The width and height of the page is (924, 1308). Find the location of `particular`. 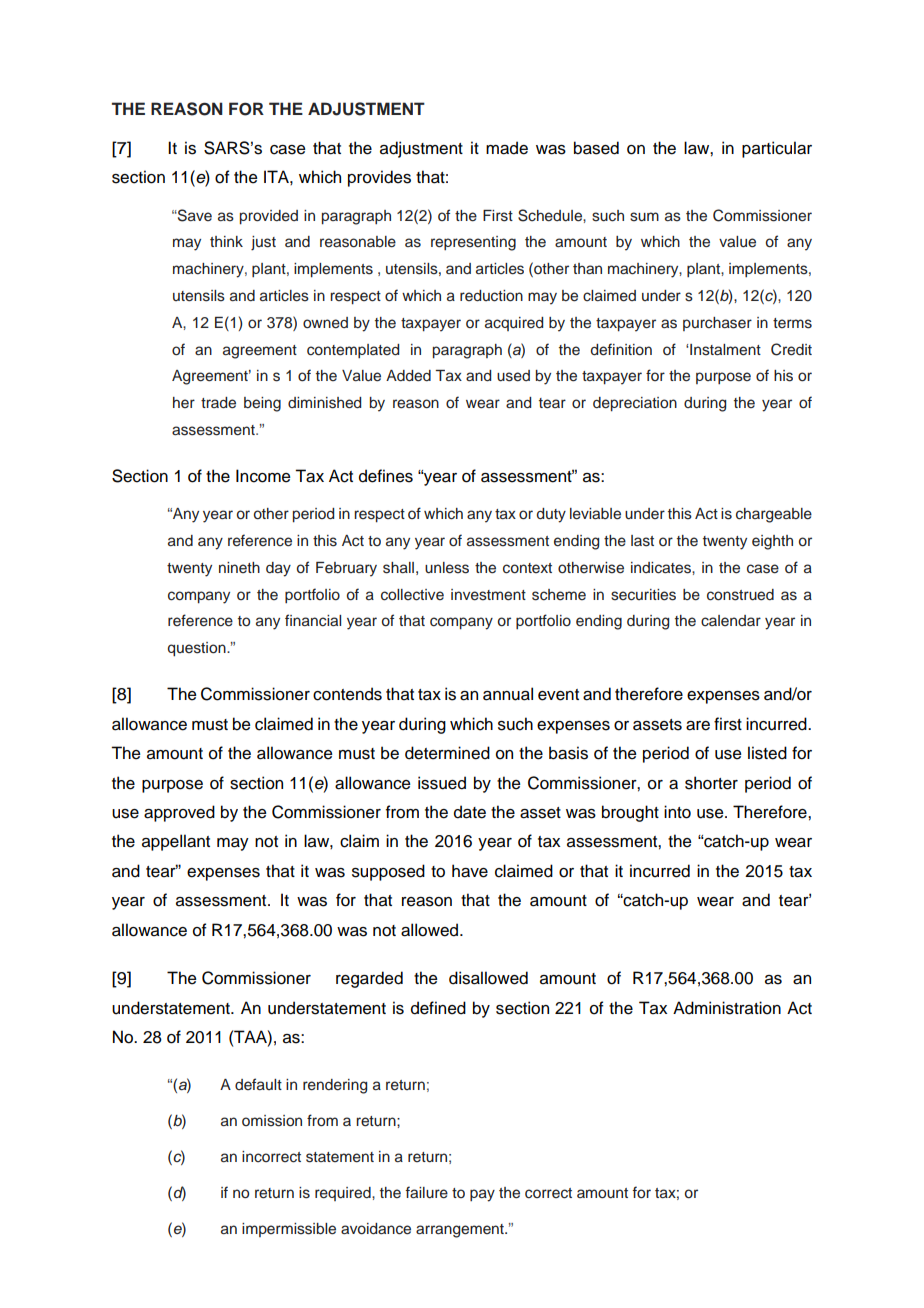

particular is located at coordinates (777, 149).
